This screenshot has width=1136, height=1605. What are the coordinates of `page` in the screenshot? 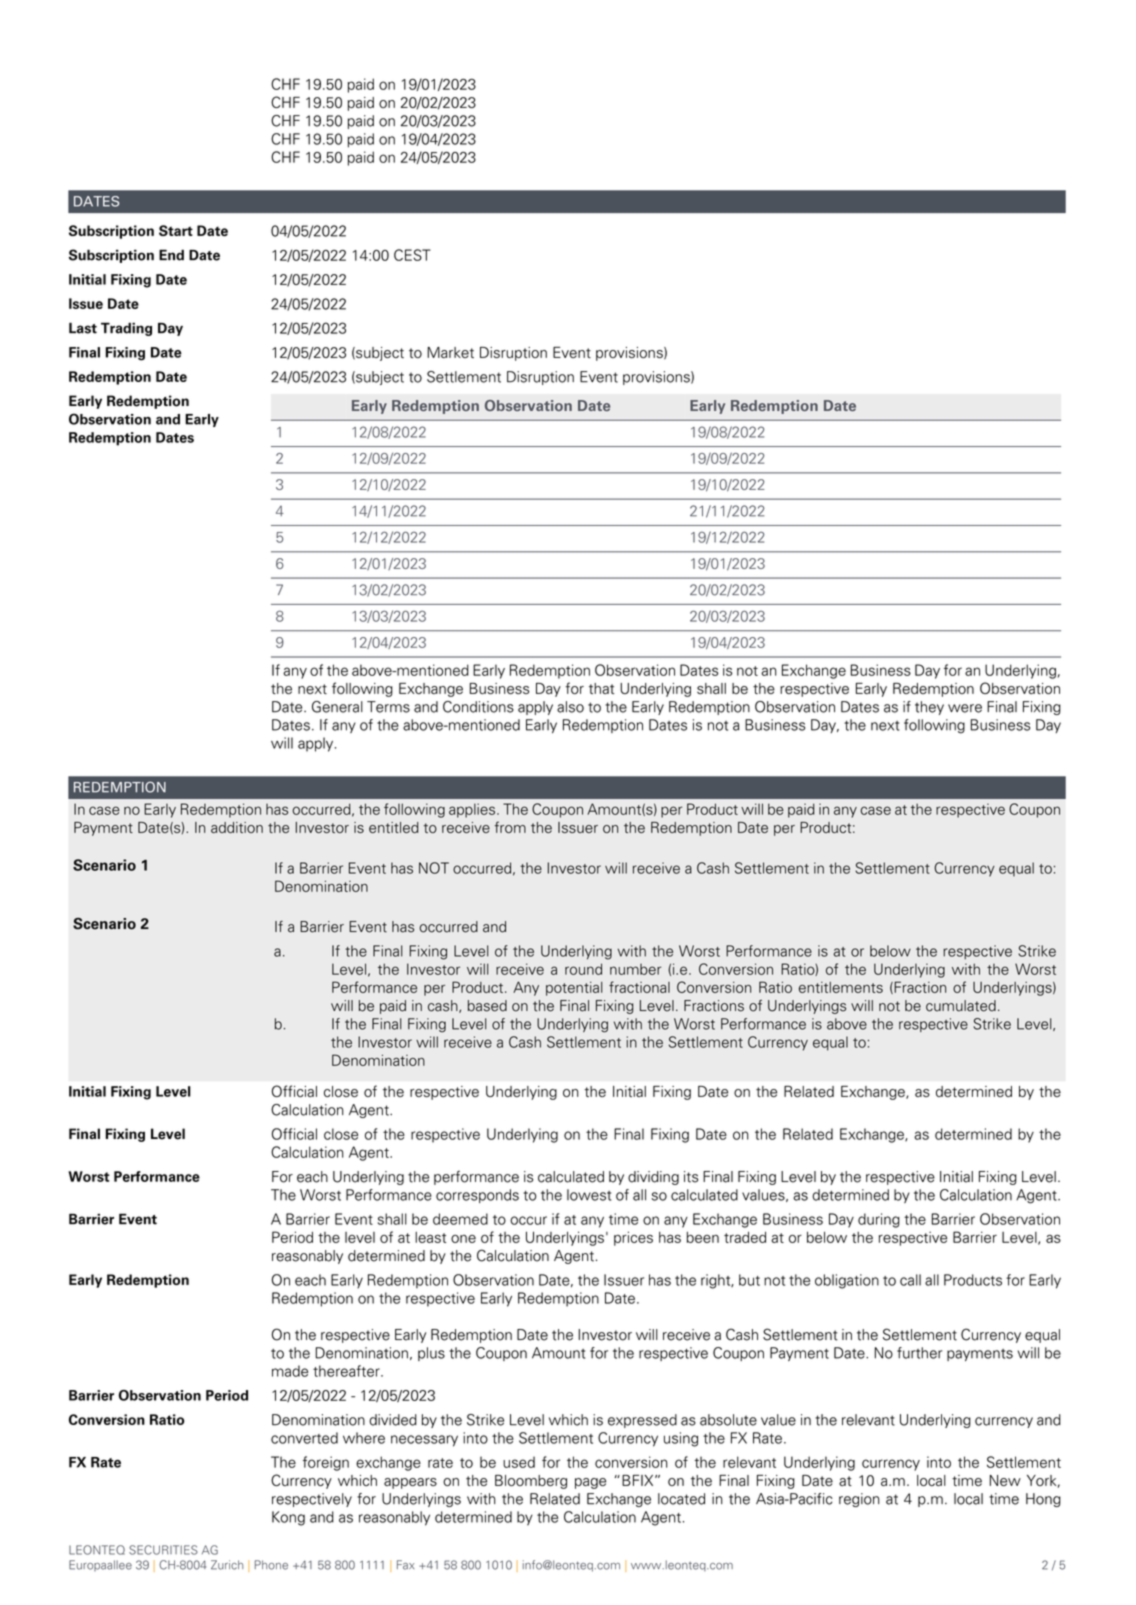 It's located at (590, 1483).
